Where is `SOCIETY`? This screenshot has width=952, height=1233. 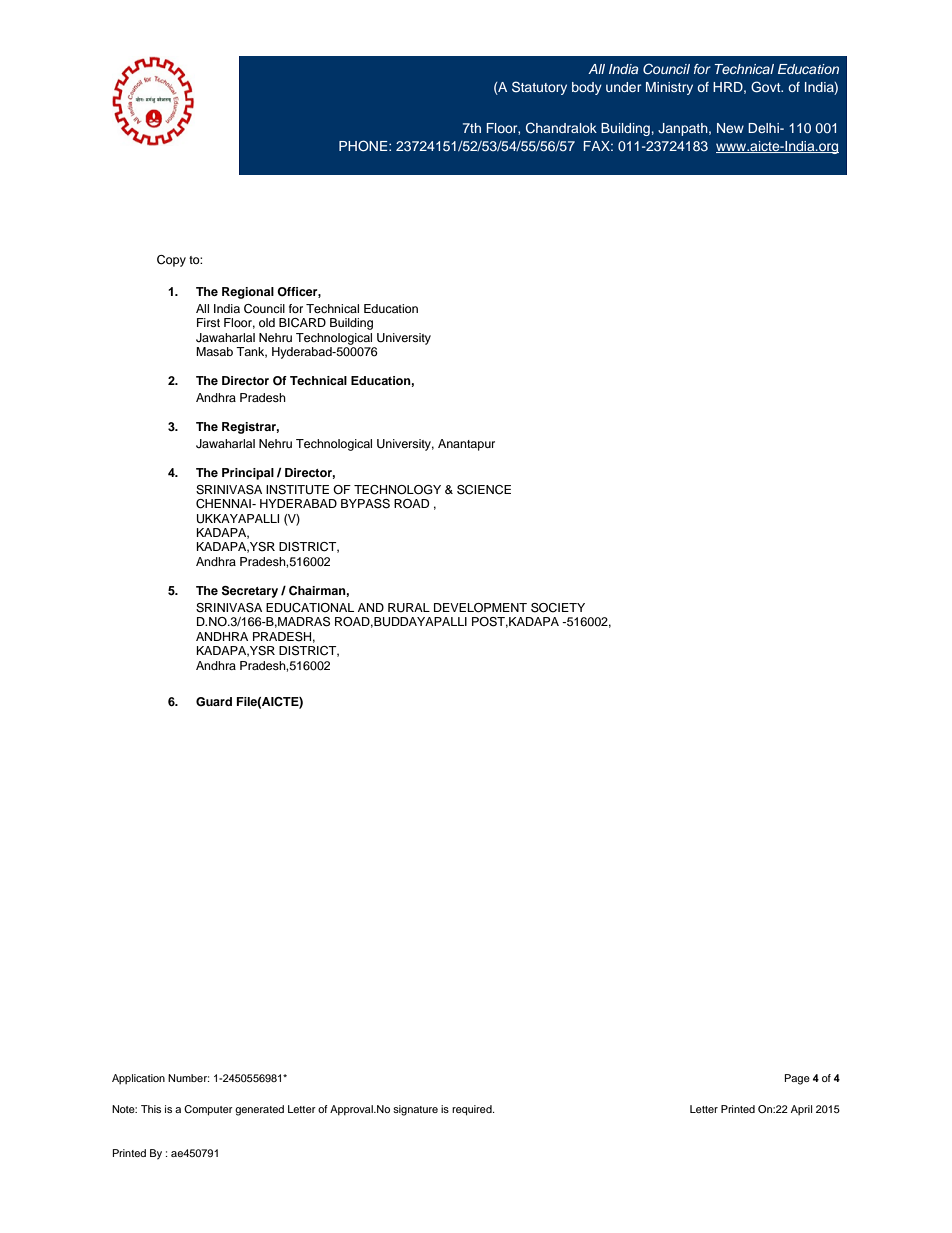 SOCIETY is located at coordinates (558, 608).
